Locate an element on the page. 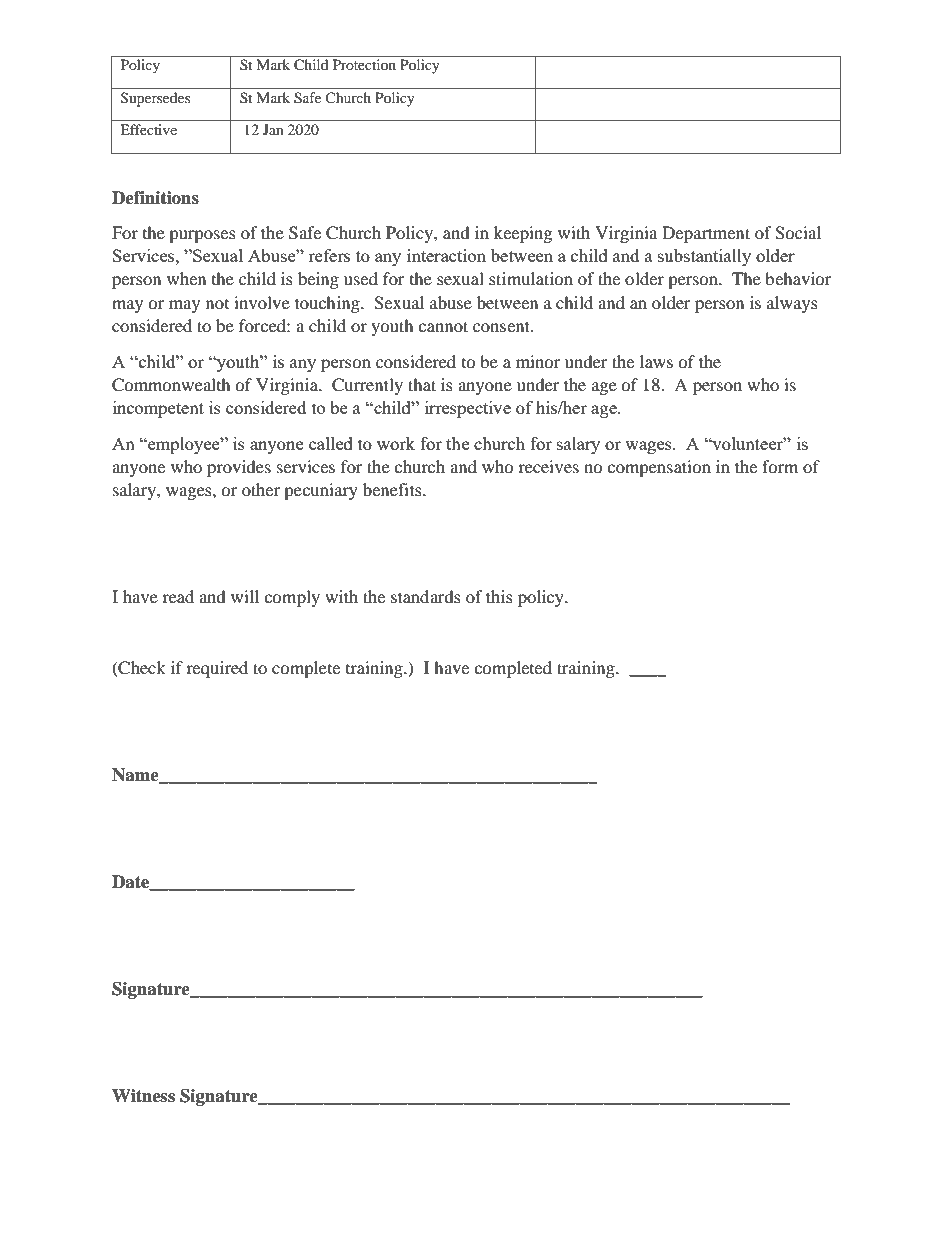 This document has width=952, height=1233. compensation is located at coordinates (659, 468).
